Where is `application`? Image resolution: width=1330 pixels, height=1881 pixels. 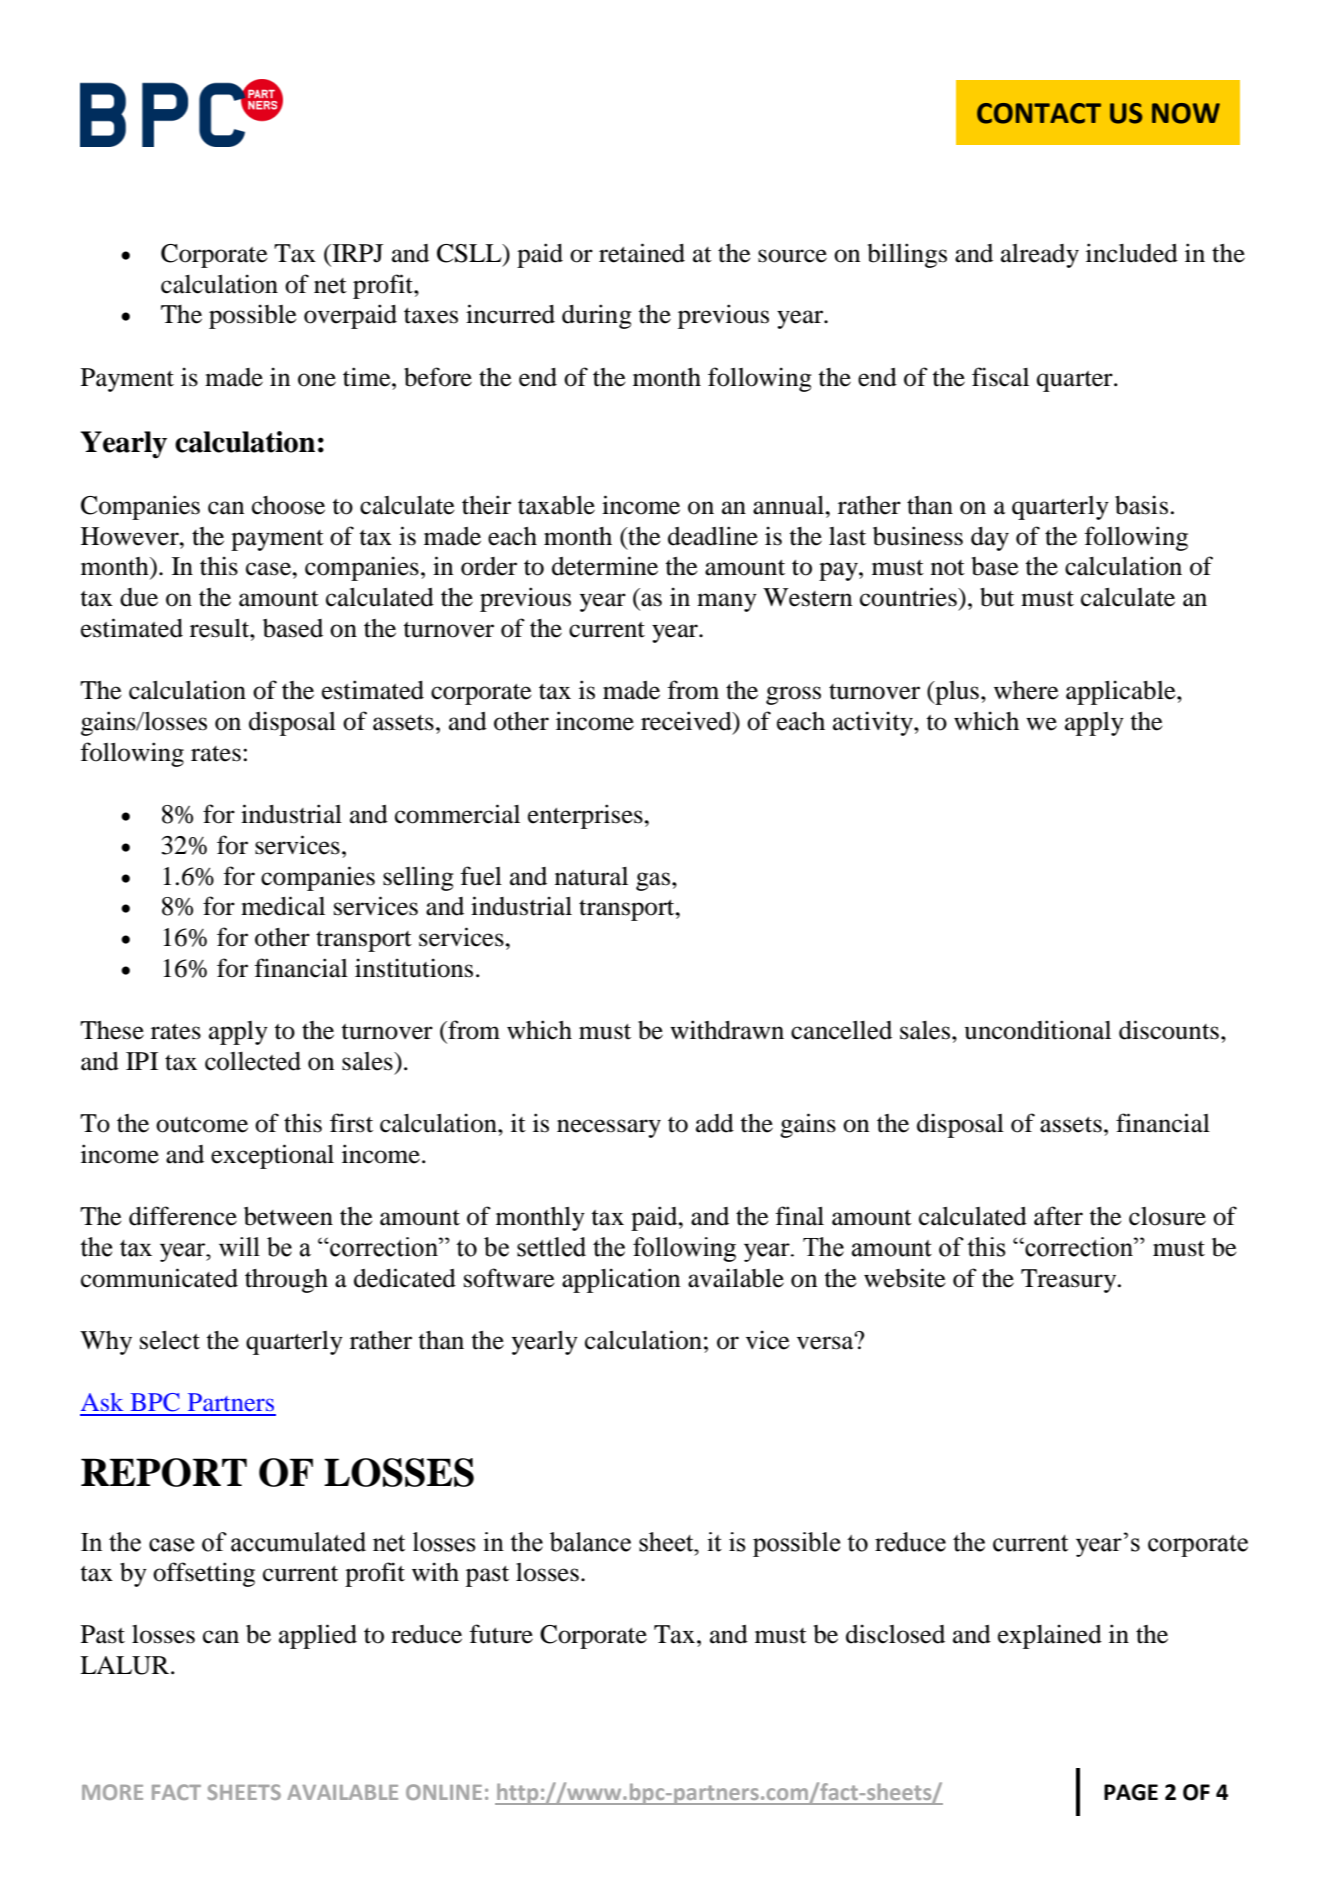
application is located at coordinates (621, 1280).
